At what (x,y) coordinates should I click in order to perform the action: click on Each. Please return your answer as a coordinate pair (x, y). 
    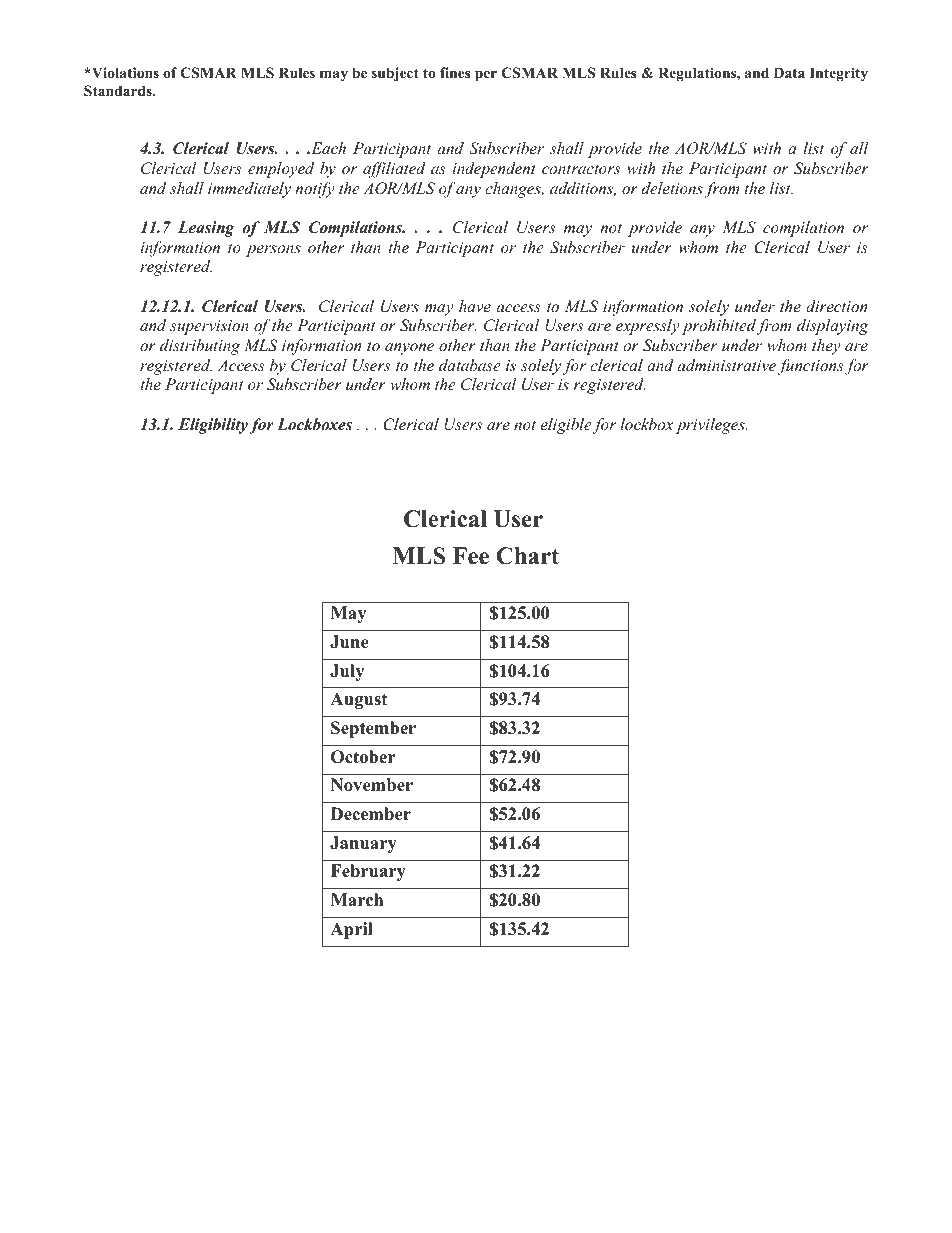
    Looking at the image, I should click on (327, 148).
